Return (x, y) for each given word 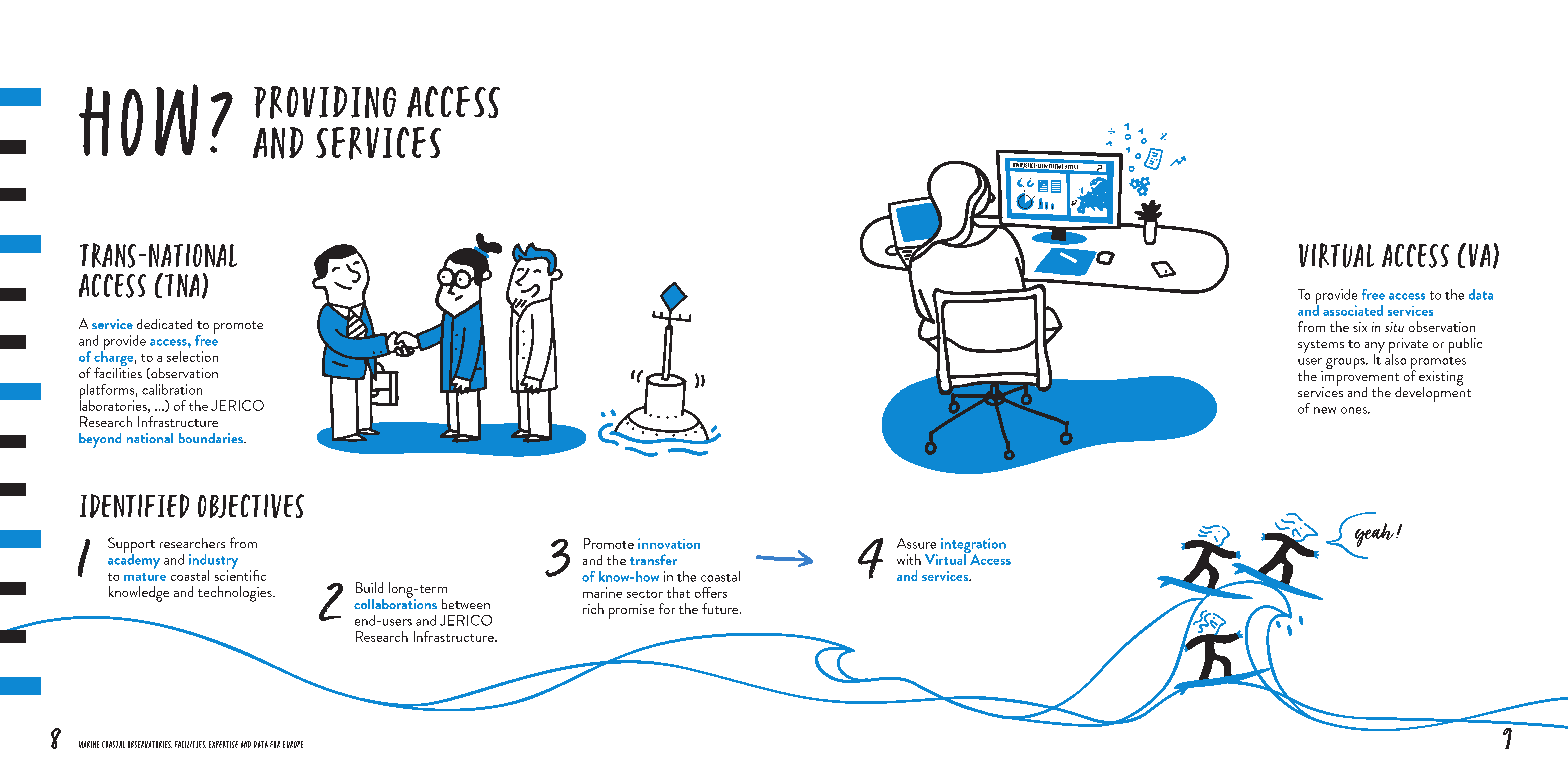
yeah (1376, 535)
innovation (669, 543)
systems (1321, 346)
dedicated (164, 324)
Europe (293, 744)
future (721, 608)
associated (1353, 310)
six (1360, 327)
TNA (182, 285)
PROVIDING (325, 102)
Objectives (251, 506)
